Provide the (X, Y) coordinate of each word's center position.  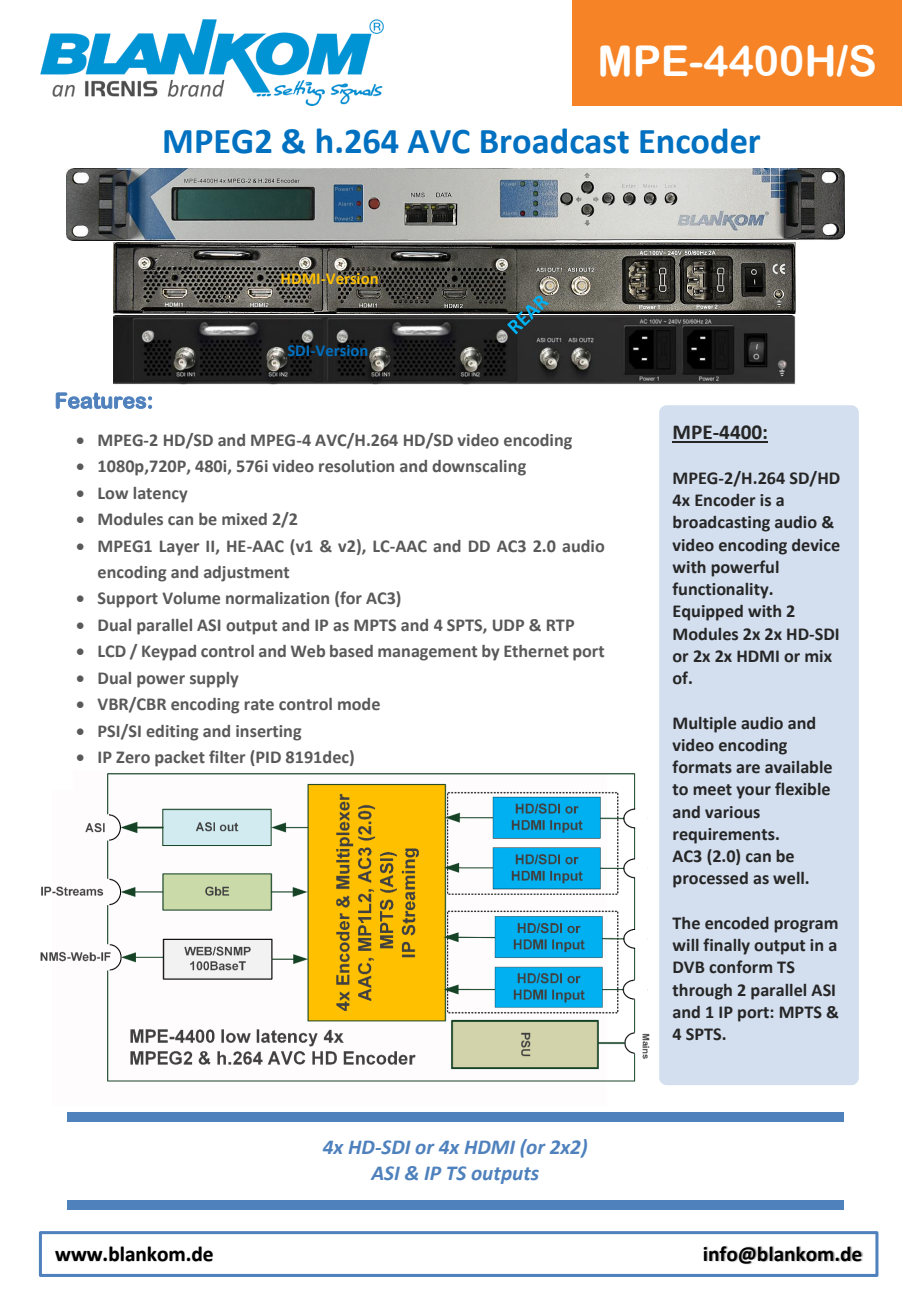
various (732, 812)
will (685, 945)
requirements (725, 836)
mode (359, 704)
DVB (689, 967)
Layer (180, 548)
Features (101, 400)
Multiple (704, 725)
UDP (508, 625)
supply (214, 680)
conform (740, 967)
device (816, 545)
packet (180, 759)
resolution (356, 466)
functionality (721, 590)
